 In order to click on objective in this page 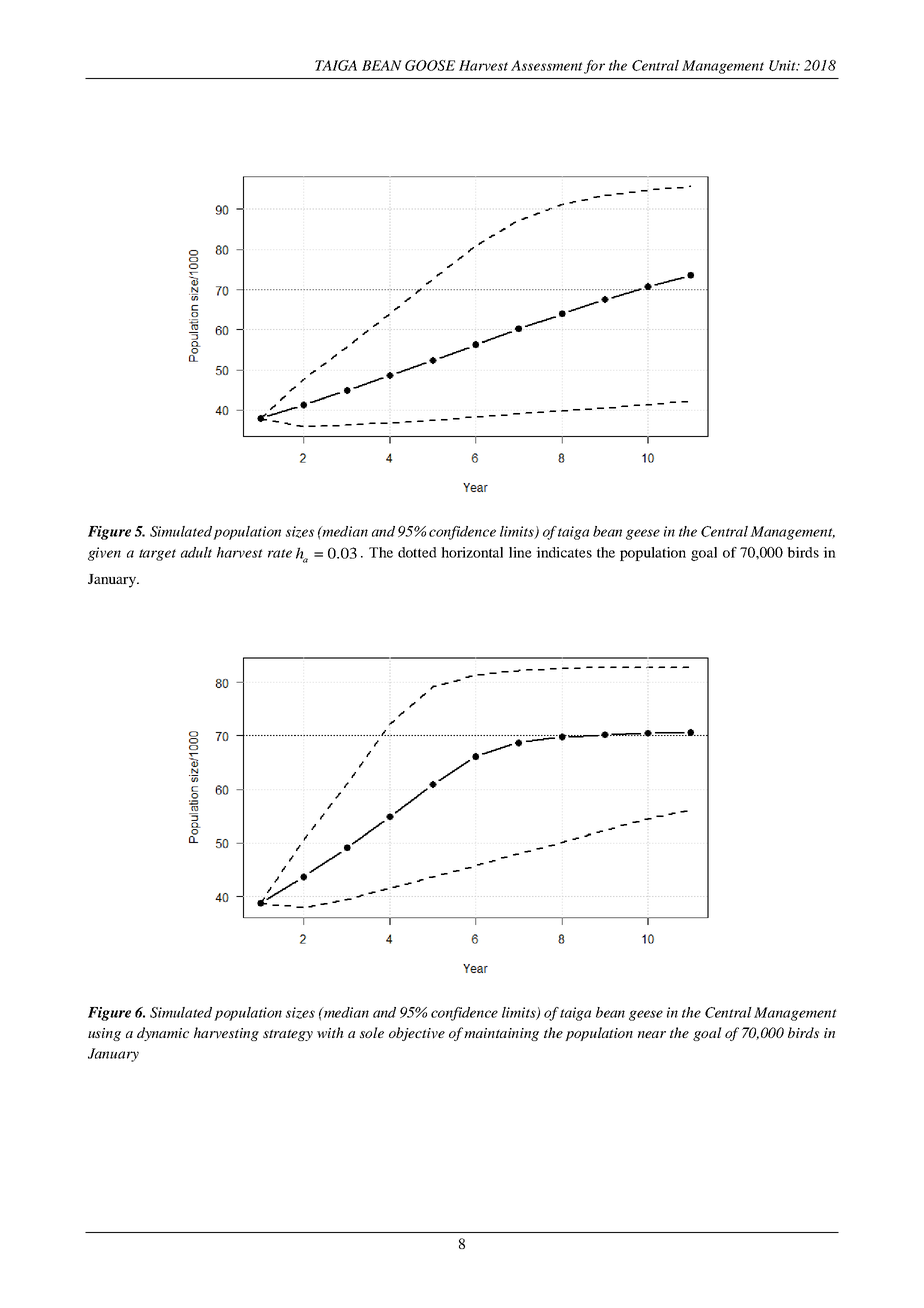, I will do `click(417, 1034)`.
